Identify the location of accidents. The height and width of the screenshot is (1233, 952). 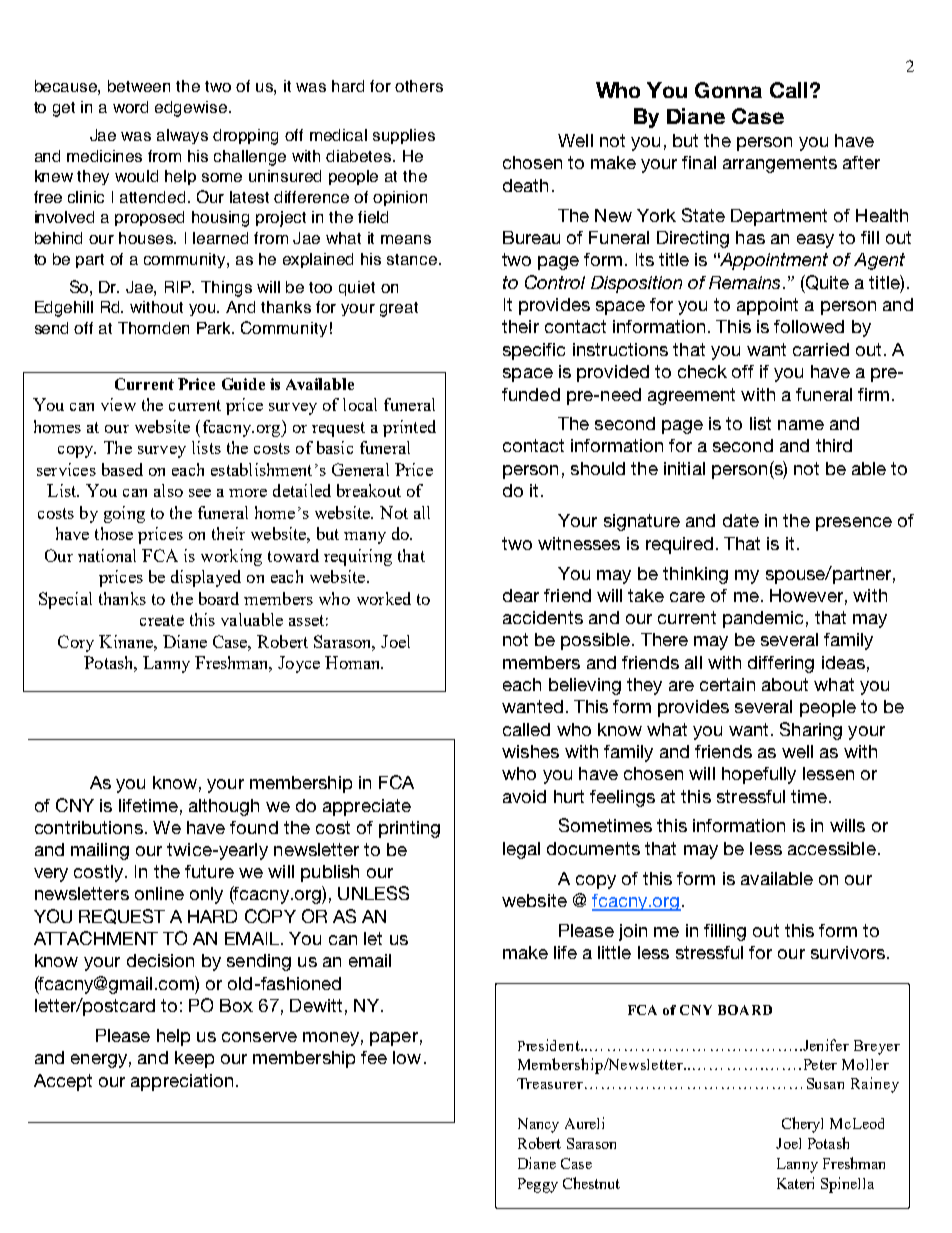
(543, 617).
